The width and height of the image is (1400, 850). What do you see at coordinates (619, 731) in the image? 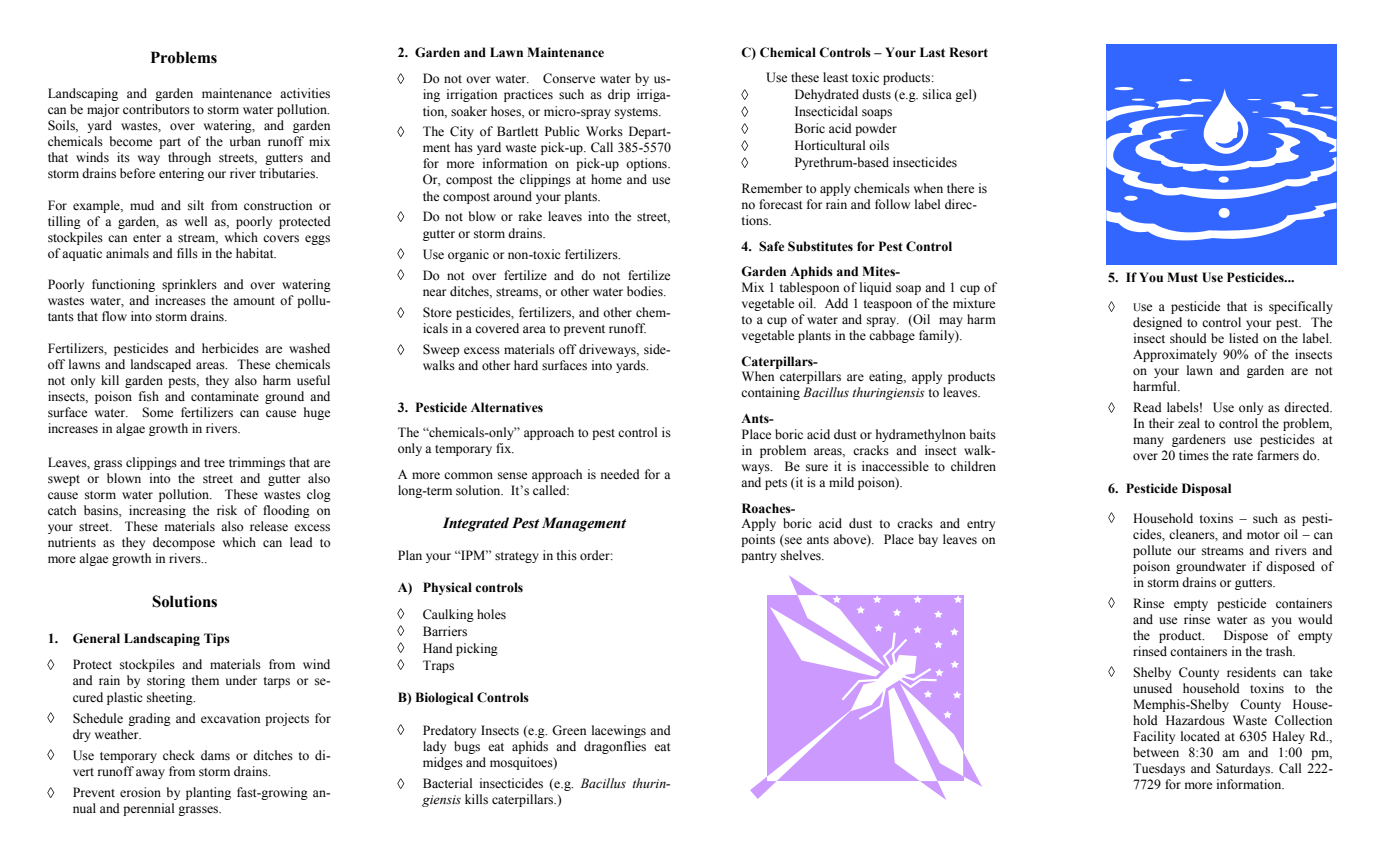
I see `lacewings` at bounding box center [619, 731].
